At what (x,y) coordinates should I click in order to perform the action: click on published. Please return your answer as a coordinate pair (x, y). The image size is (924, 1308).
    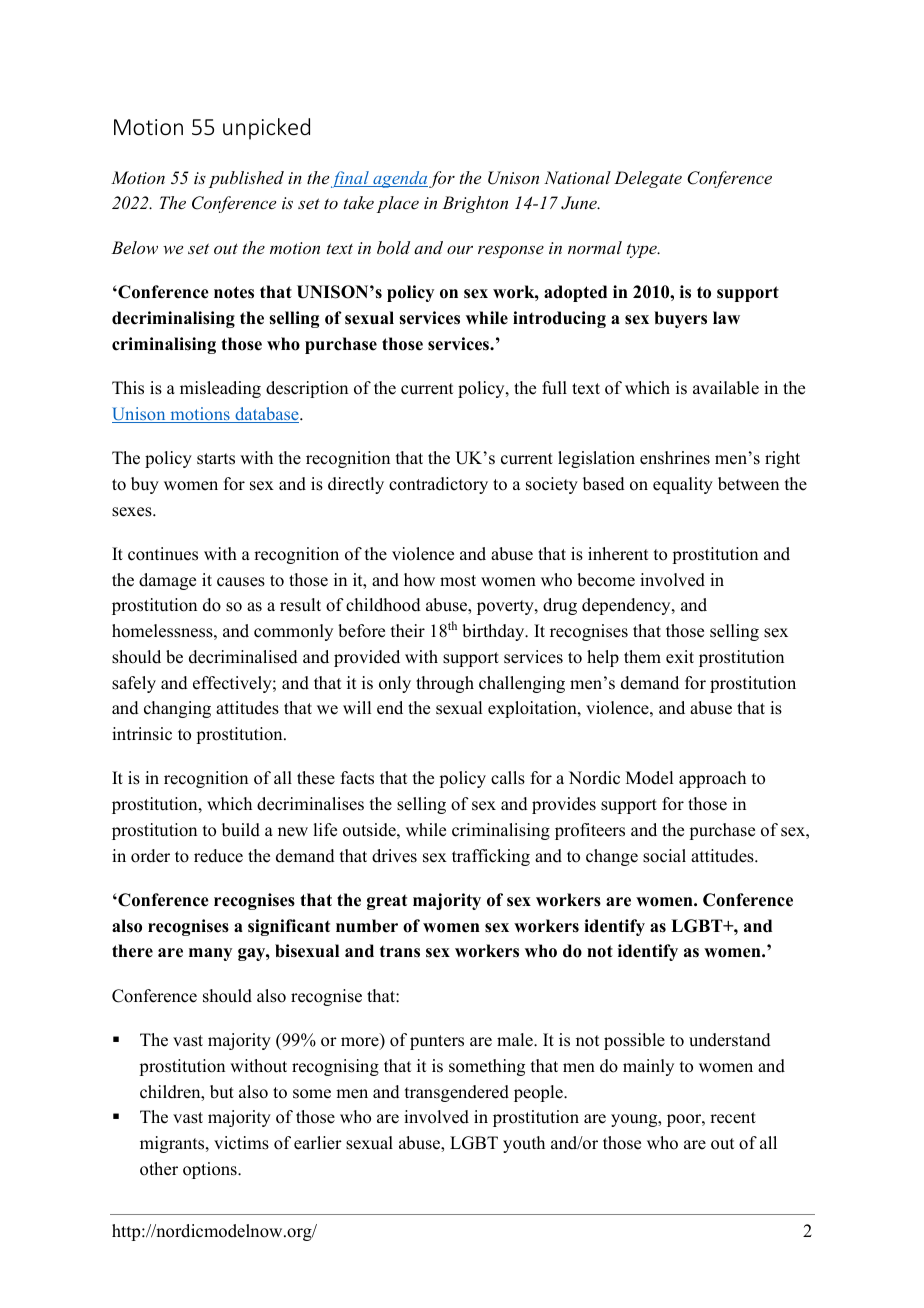
    Looking at the image, I should click on (246, 179).
